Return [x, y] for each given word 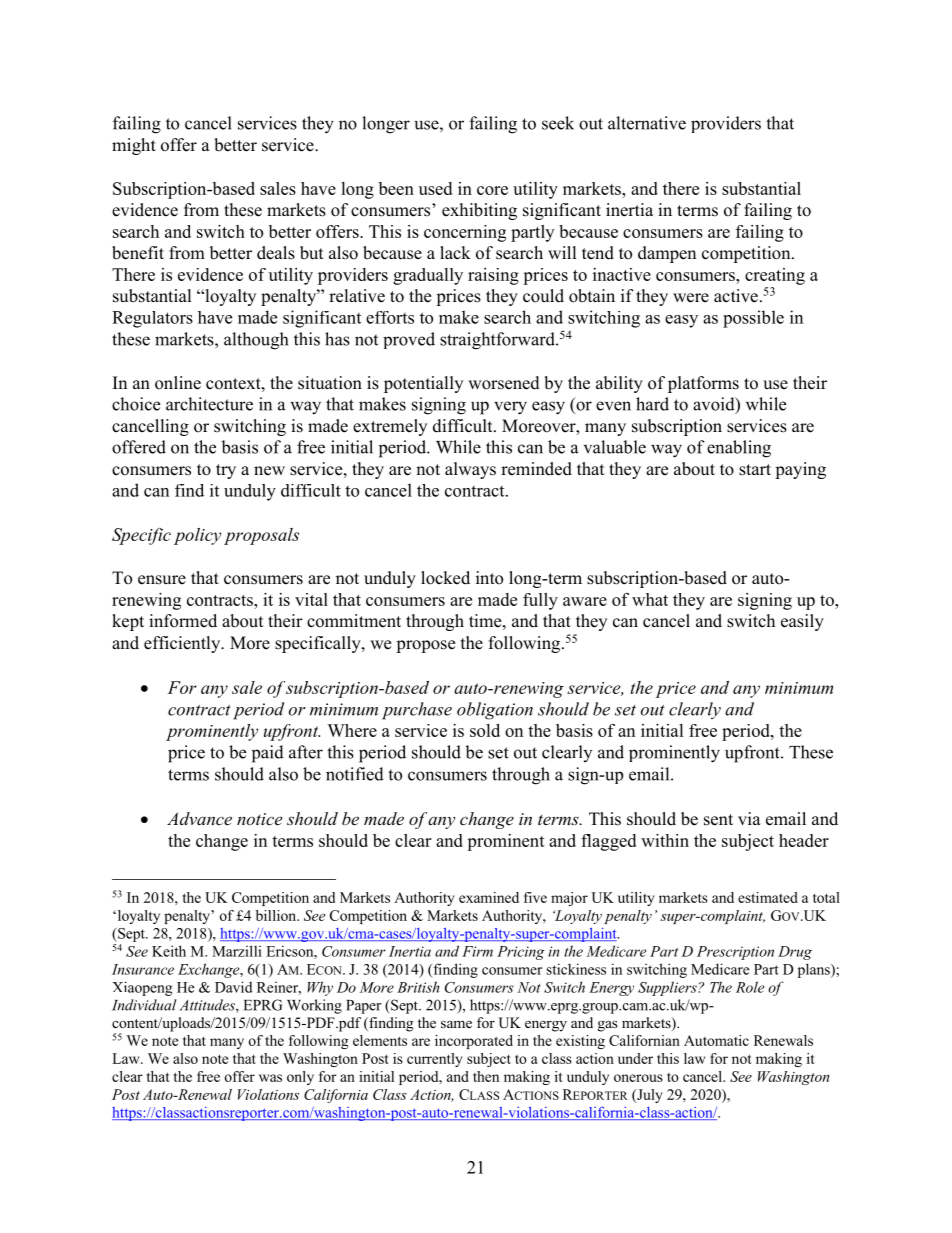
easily [802, 622]
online [178, 383]
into [489, 578]
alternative [647, 123]
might [134, 146]
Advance [199, 818]
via [749, 818]
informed [183, 621]
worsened [504, 383]
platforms [703, 384]
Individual [144, 1005]
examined [489, 897]
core [492, 190]
